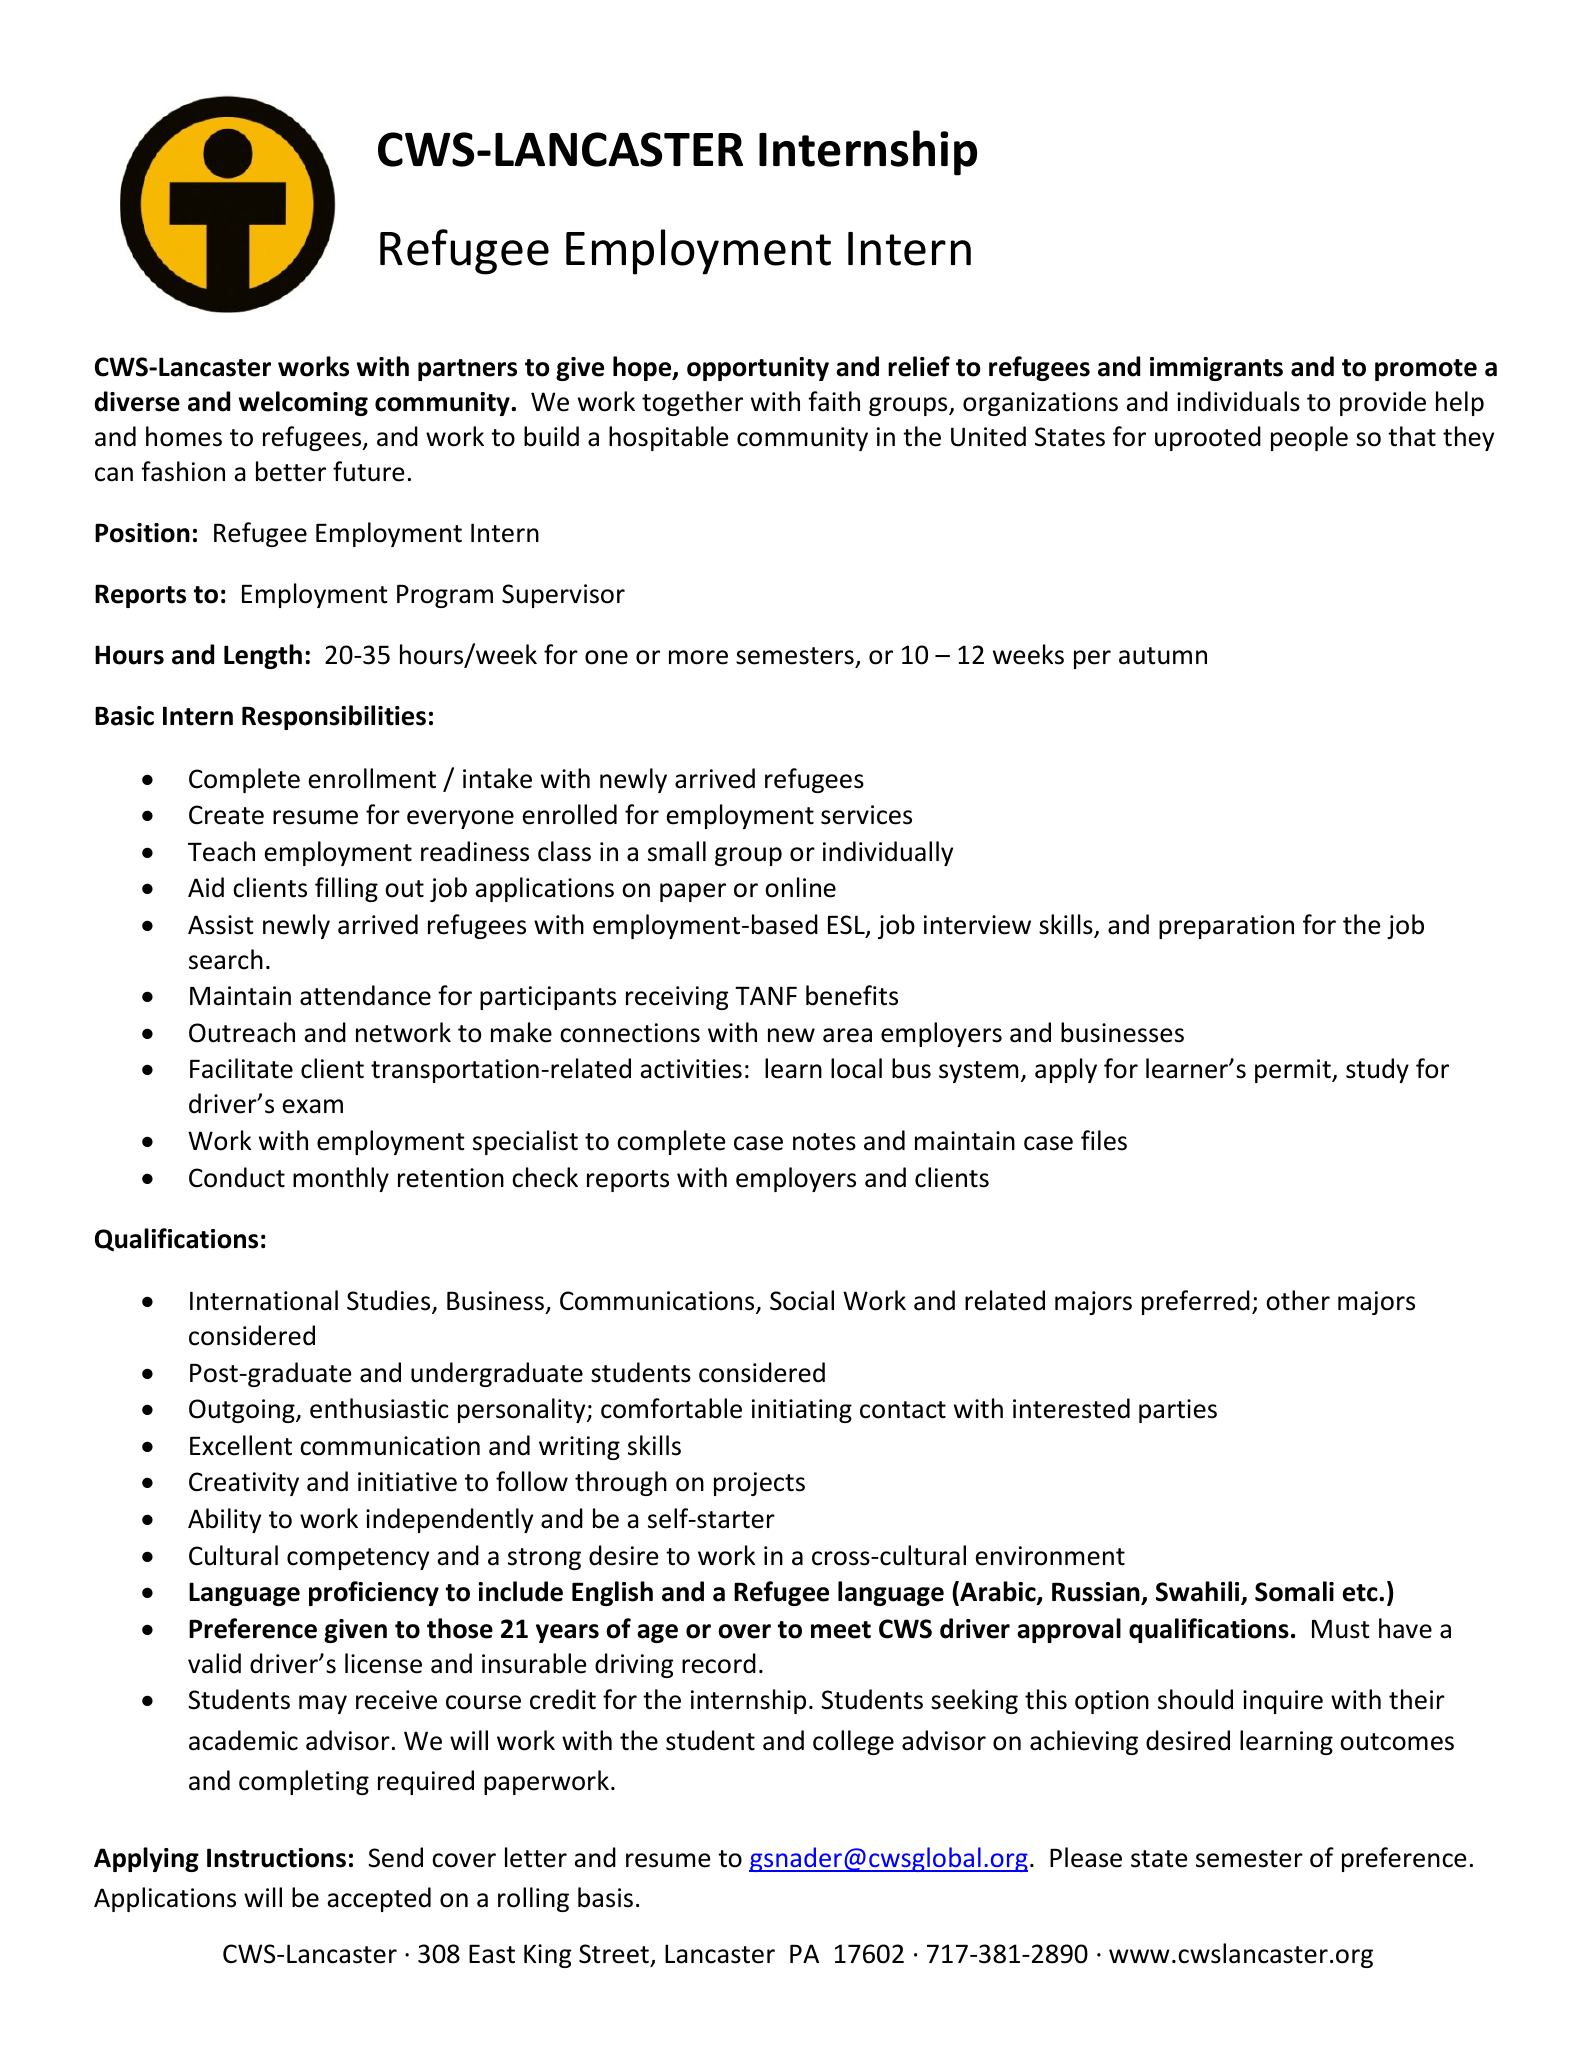 The image size is (1596, 2065). What do you see at coordinates (824, 1142) in the screenshot?
I see `notes` at bounding box center [824, 1142].
